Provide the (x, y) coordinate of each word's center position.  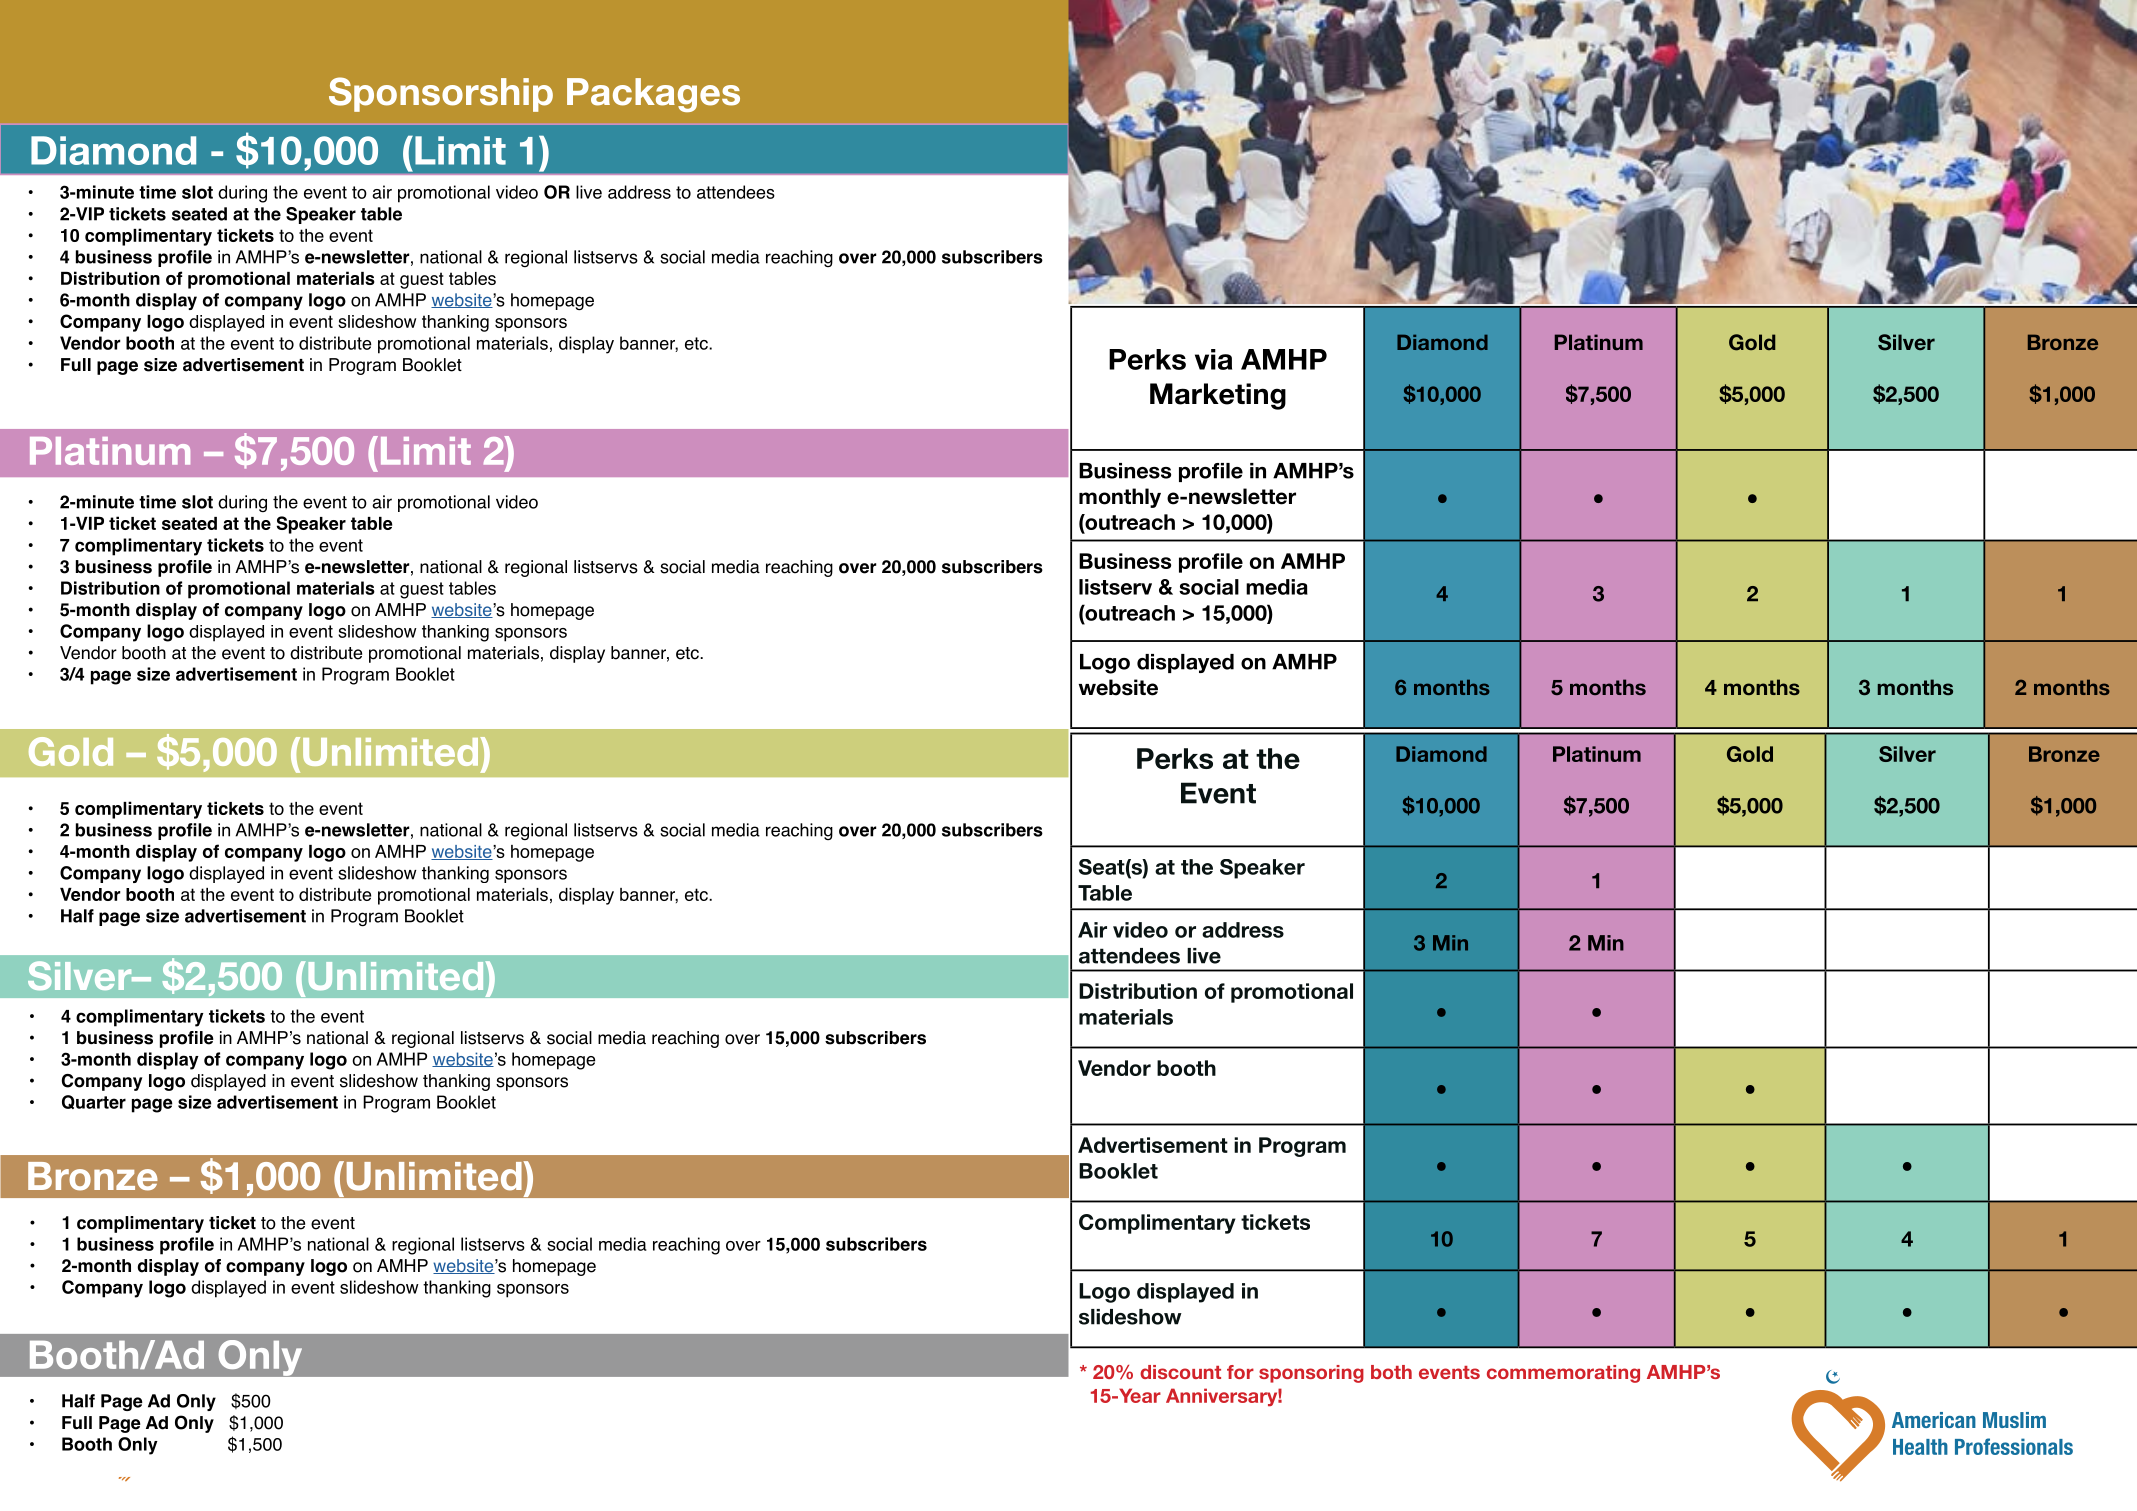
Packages (653, 95)
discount (1180, 1372)
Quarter (94, 1102)
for (1240, 1372)
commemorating (1563, 1374)
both (1391, 1372)
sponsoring (1311, 1374)
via (1213, 359)
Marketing (1218, 396)
